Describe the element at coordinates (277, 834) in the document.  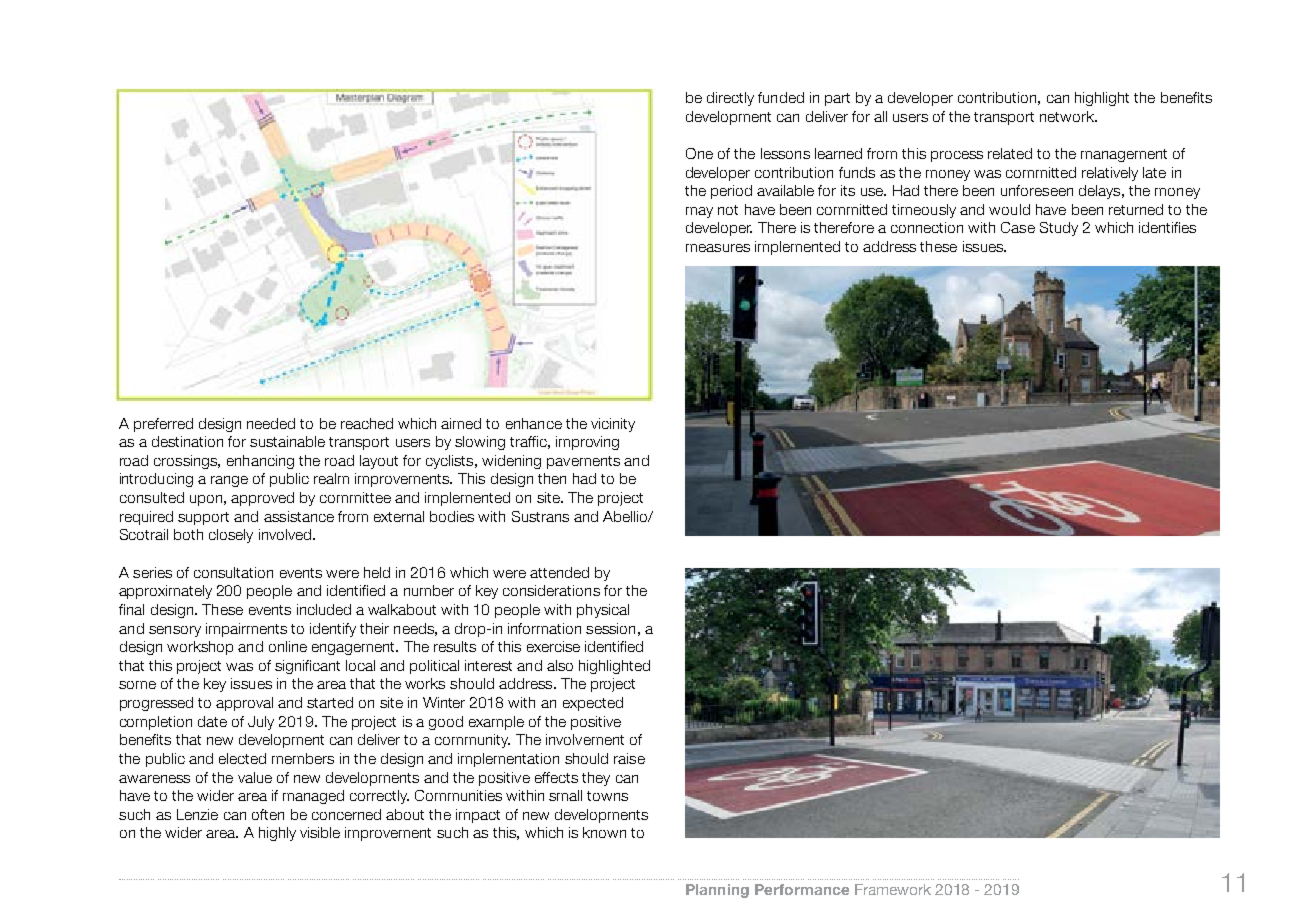
I see `highly` at that location.
